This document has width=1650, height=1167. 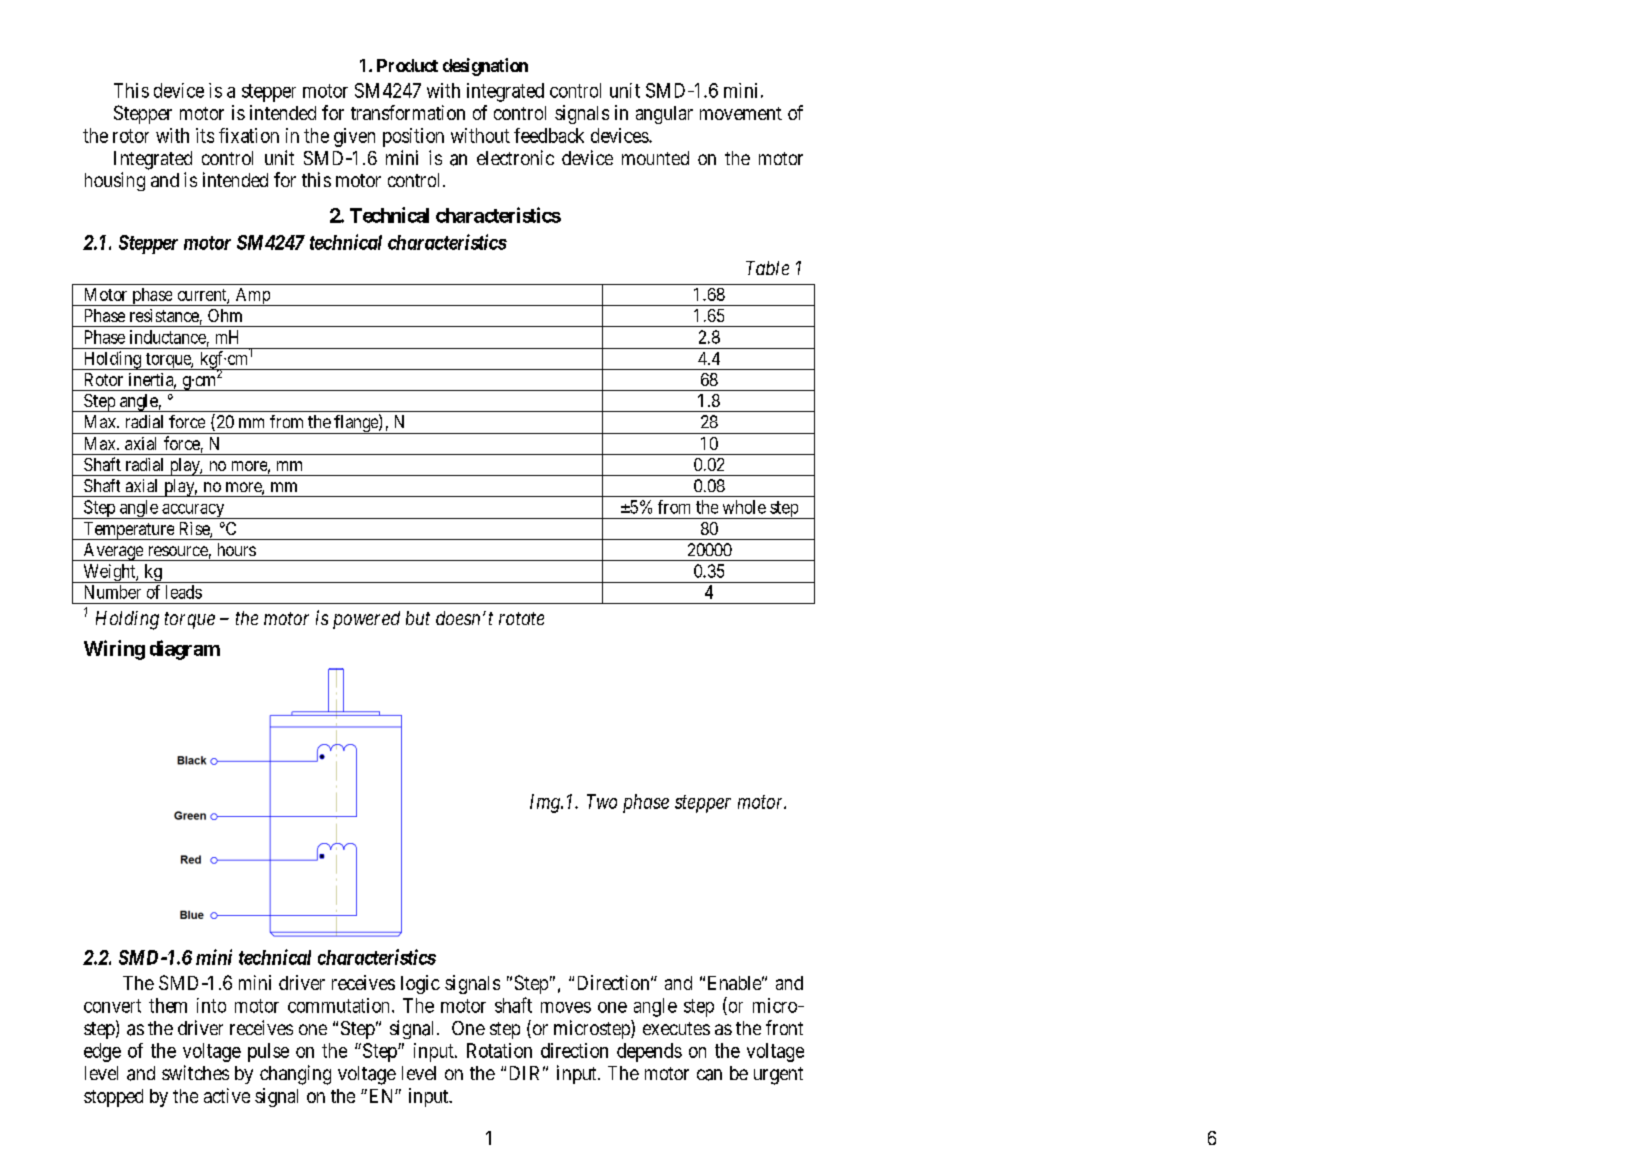 I want to click on Amp, so click(x=252, y=297).
